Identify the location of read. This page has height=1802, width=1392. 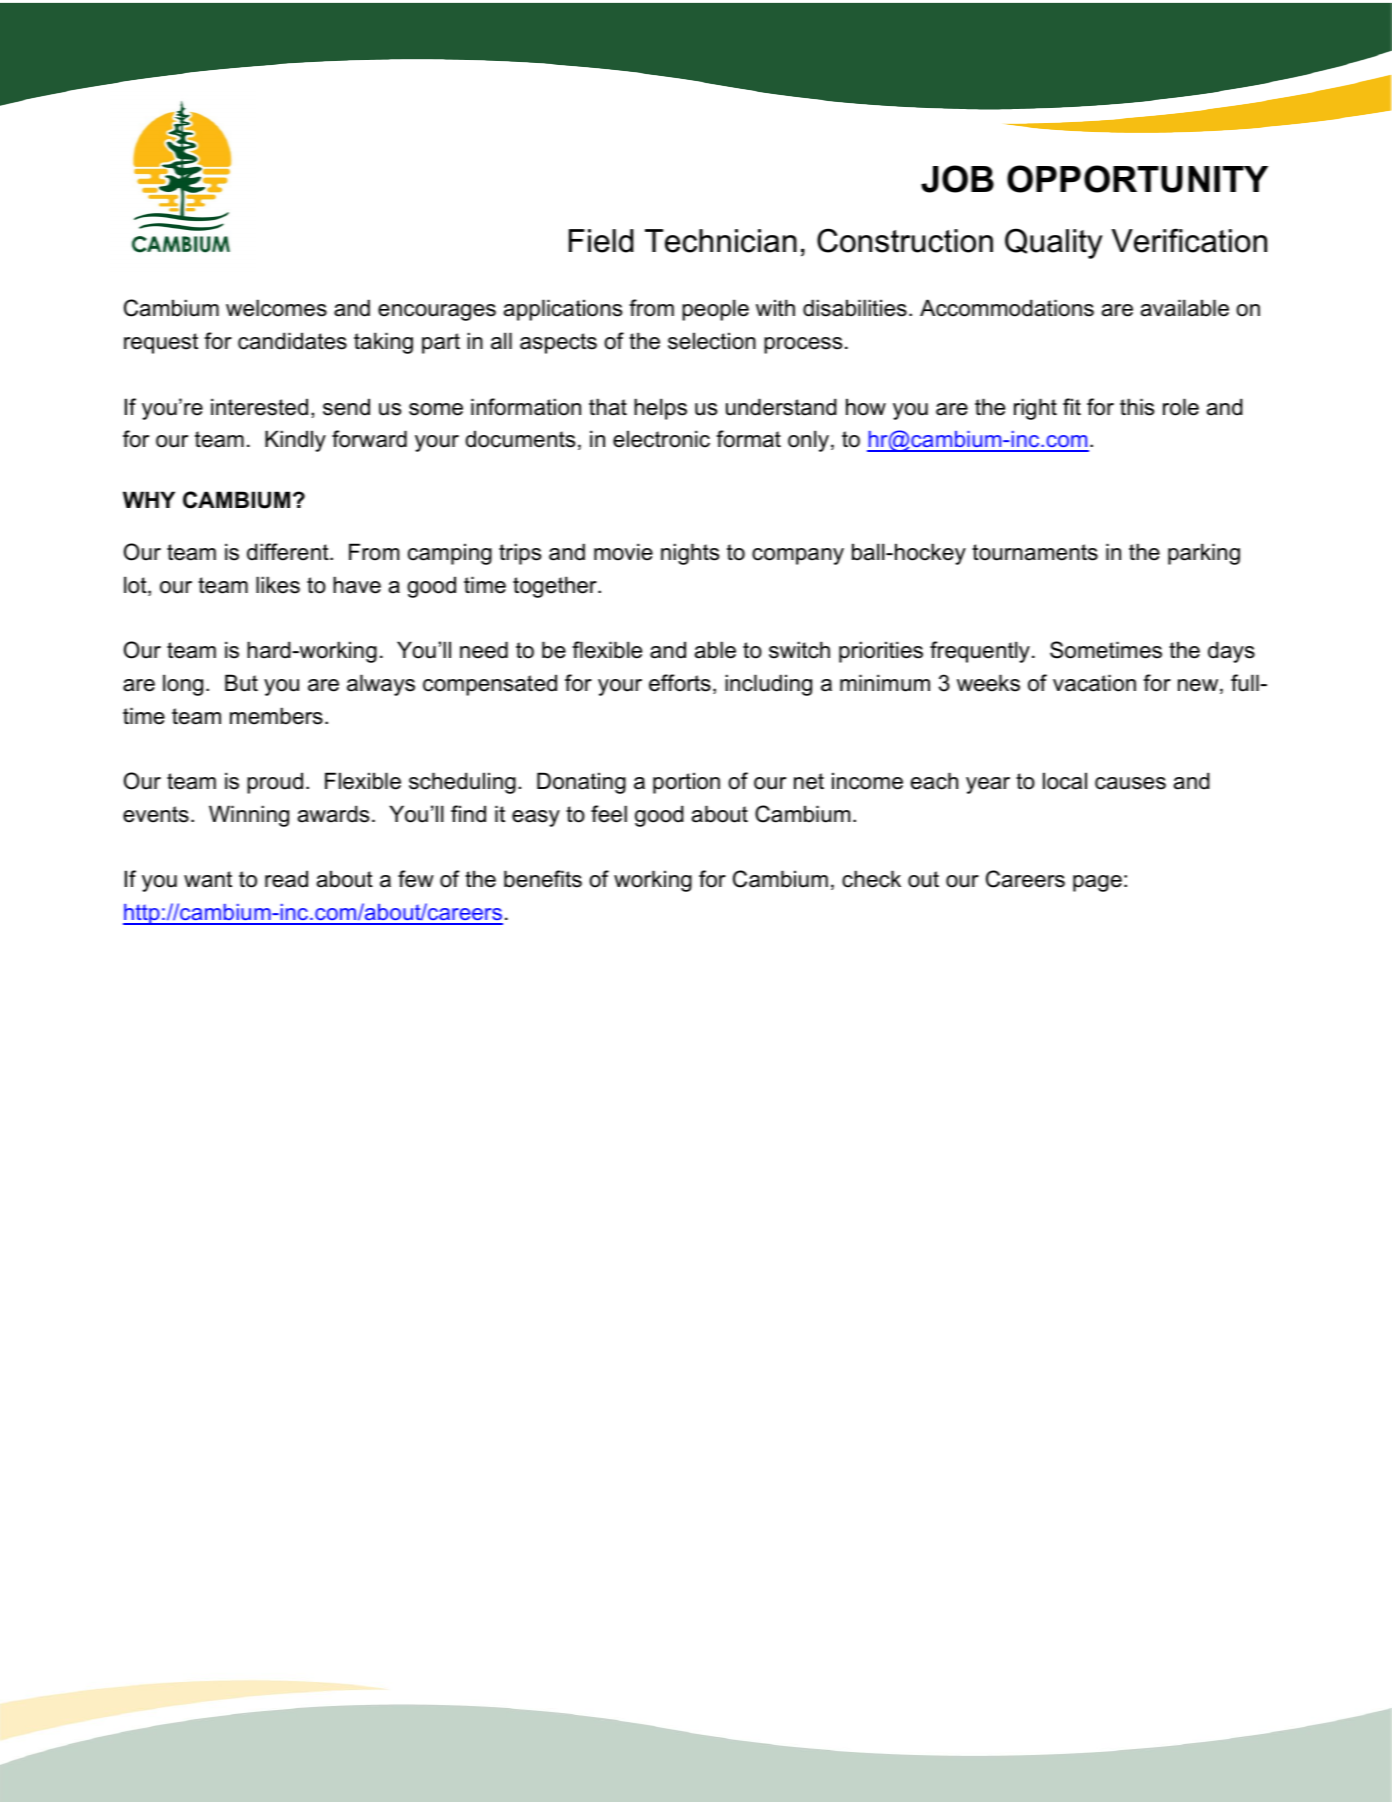
(286, 879).
